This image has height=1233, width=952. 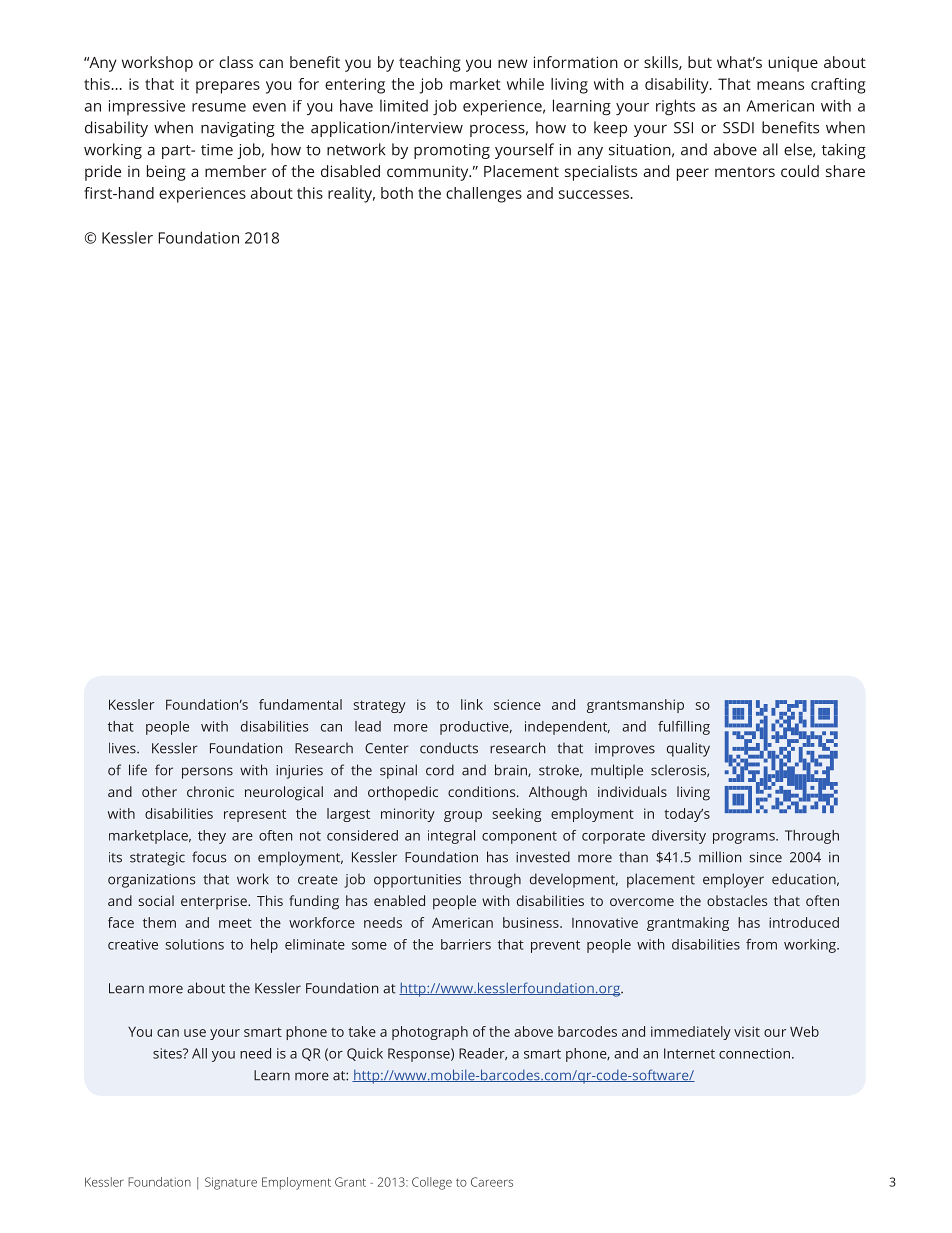 What do you see at coordinates (484, 195) in the image?
I see `challenges` at bounding box center [484, 195].
